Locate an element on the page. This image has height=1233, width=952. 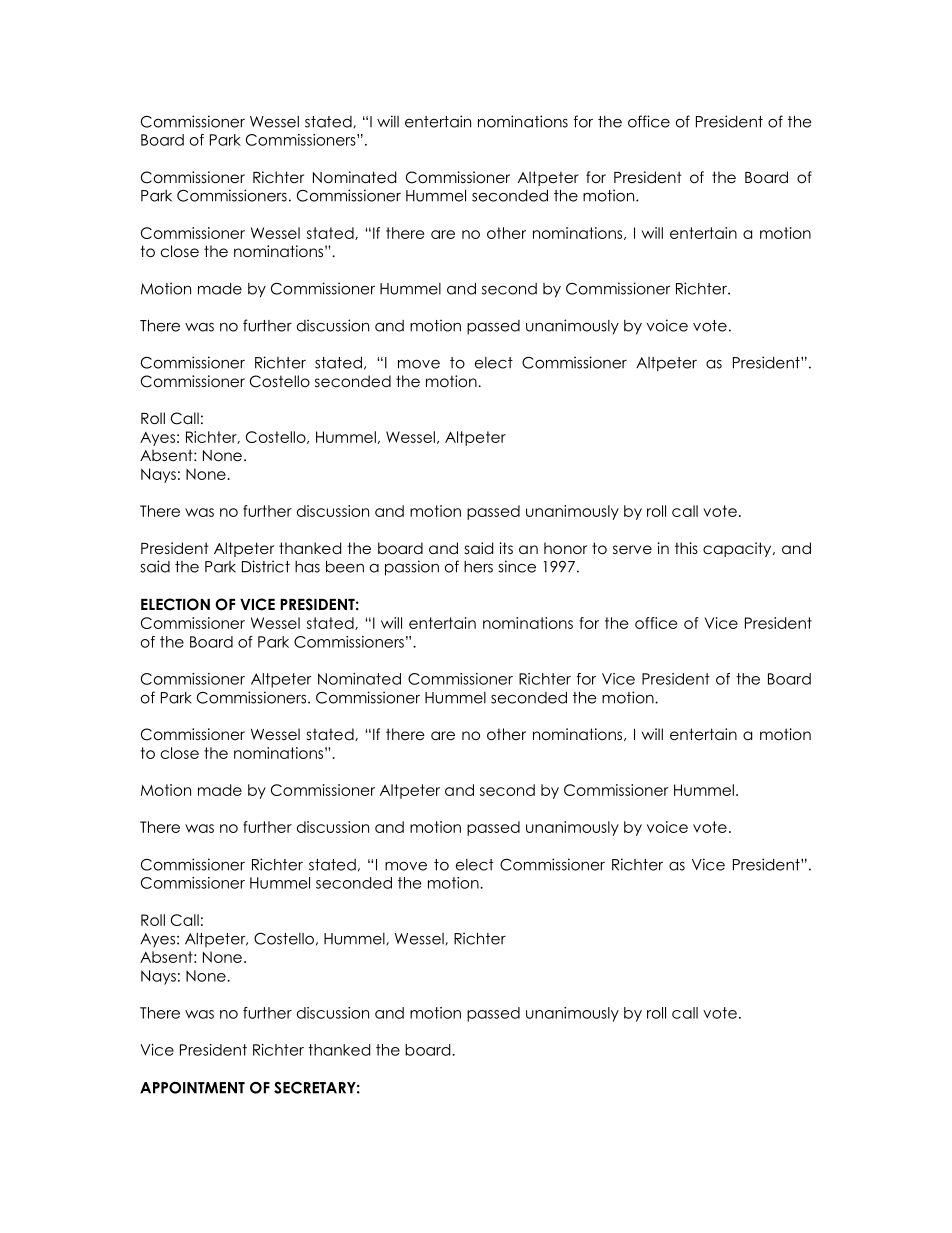
passion is located at coordinates (412, 568).
